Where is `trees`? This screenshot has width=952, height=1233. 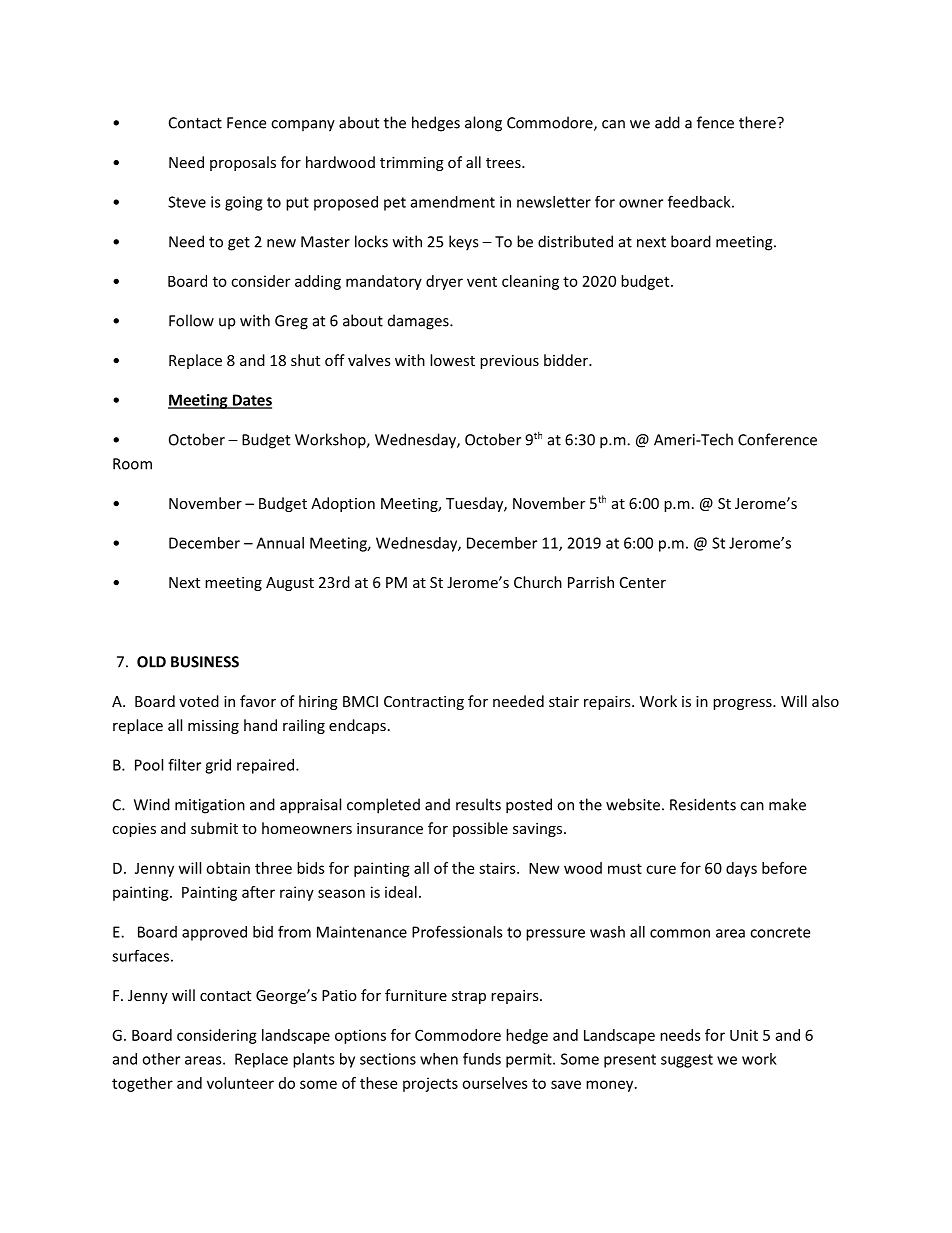
trees is located at coordinates (504, 163).
